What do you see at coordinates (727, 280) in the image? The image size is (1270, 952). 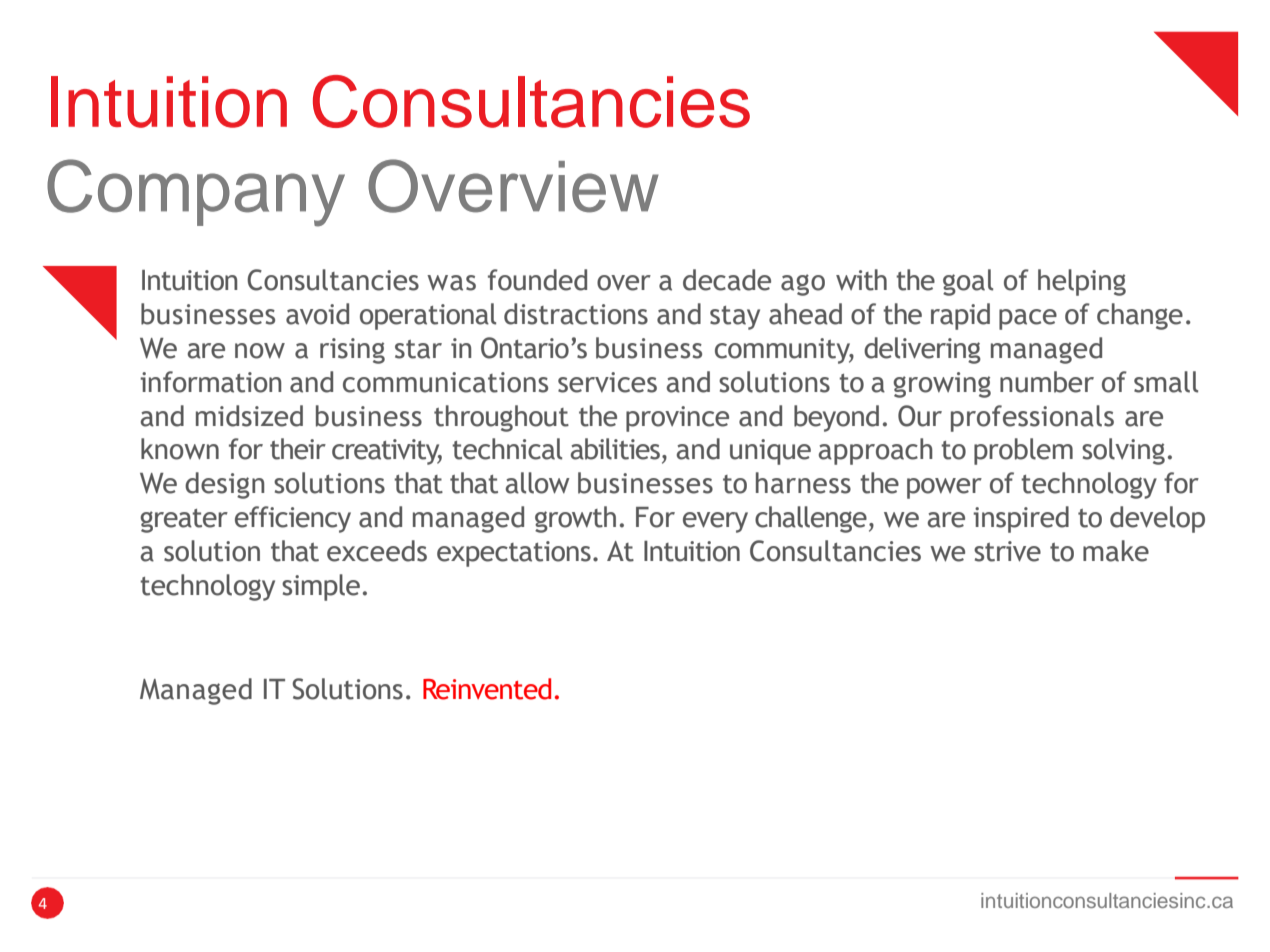 I see `decade` at bounding box center [727, 280].
